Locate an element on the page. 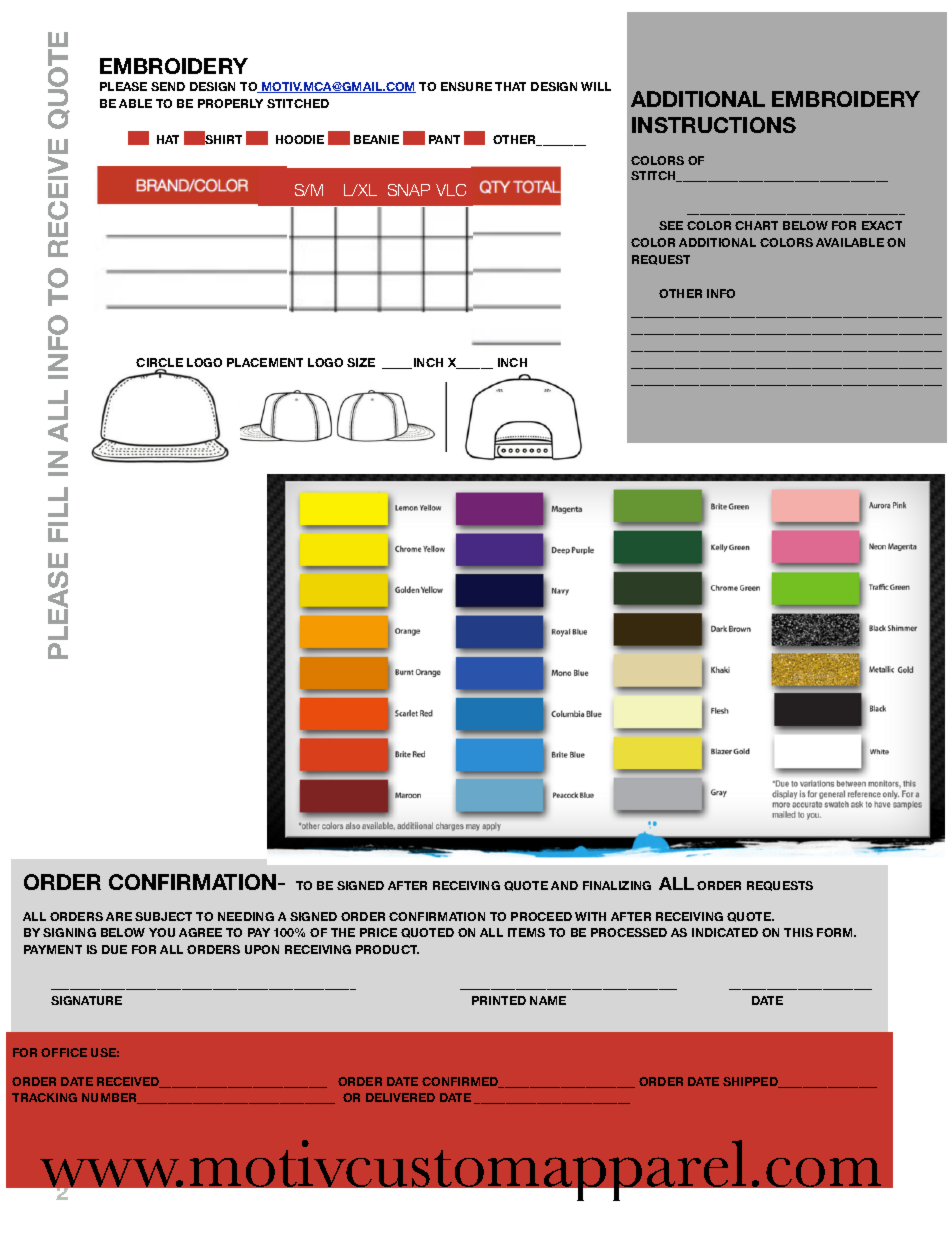 The height and width of the page is (1233, 952). SEND is located at coordinates (168, 86).
